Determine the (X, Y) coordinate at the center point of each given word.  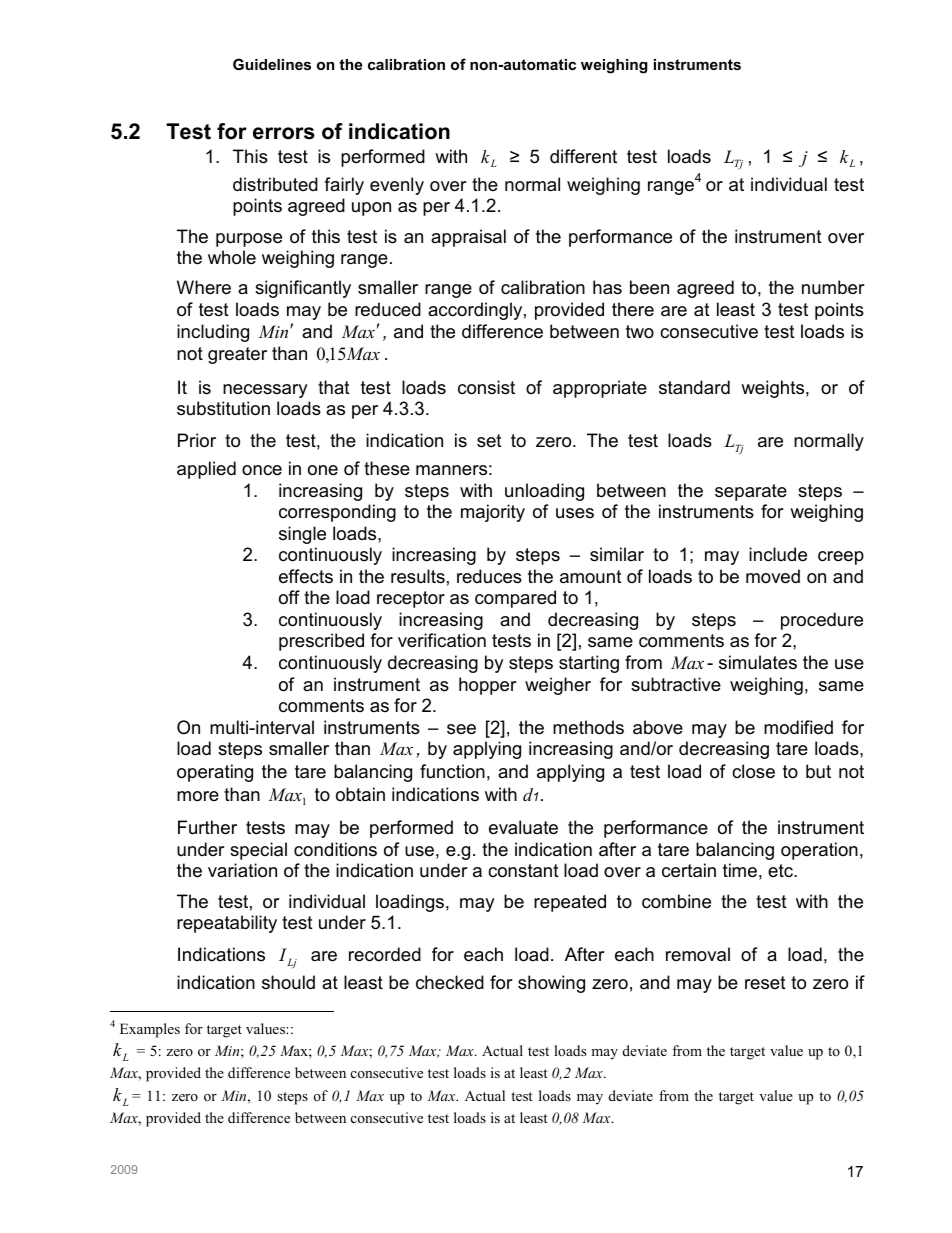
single (302, 535)
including (213, 333)
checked (450, 982)
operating (215, 773)
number (833, 287)
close (753, 771)
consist (486, 387)
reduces (489, 576)
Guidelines (272, 64)
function (452, 771)
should (288, 982)
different (583, 156)
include (778, 554)
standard (694, 387)
